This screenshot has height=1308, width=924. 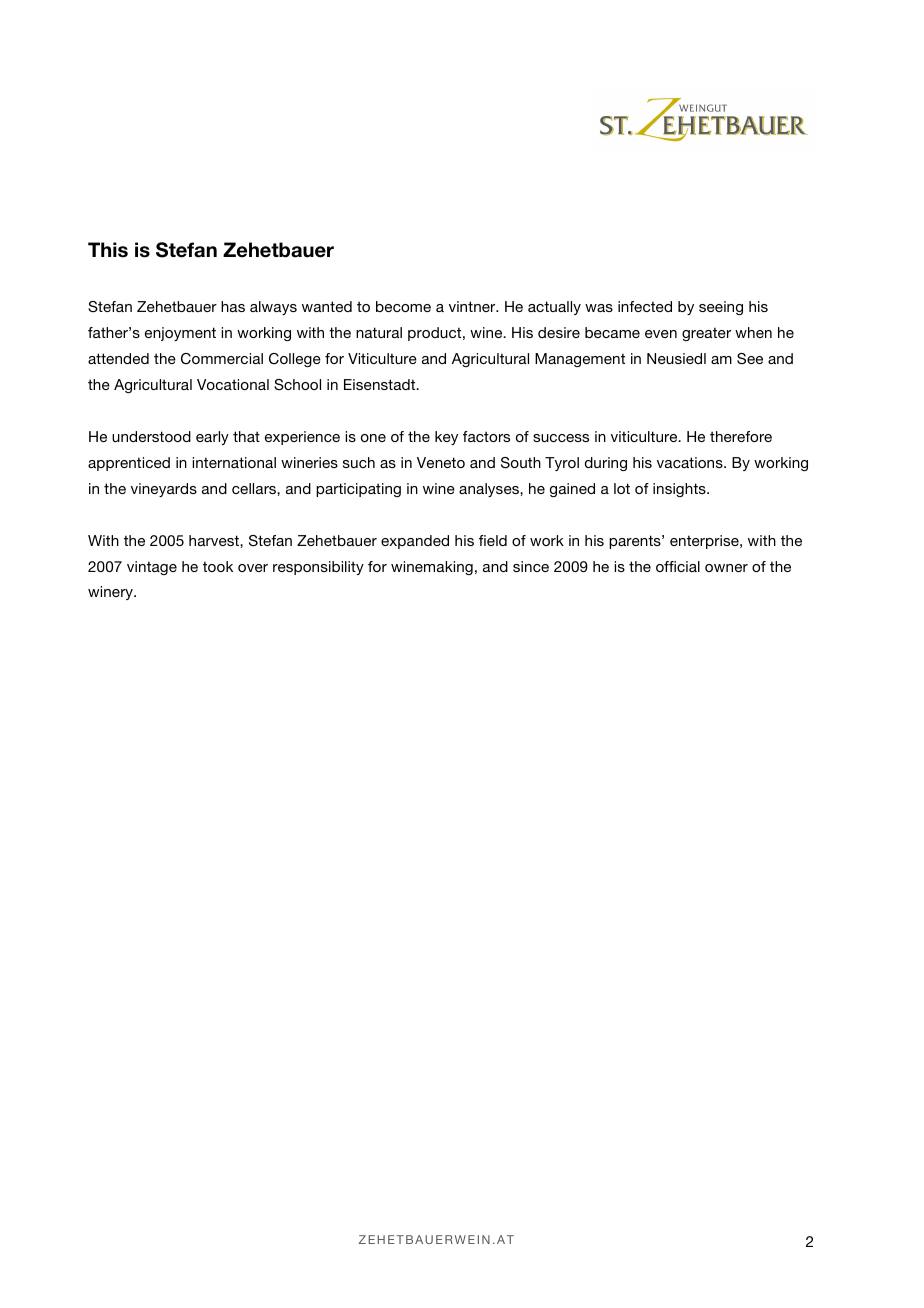 What do you see at coordinates (415, 542) in the screenshot?
I see `expanded` at bounding box center [415, 542].
